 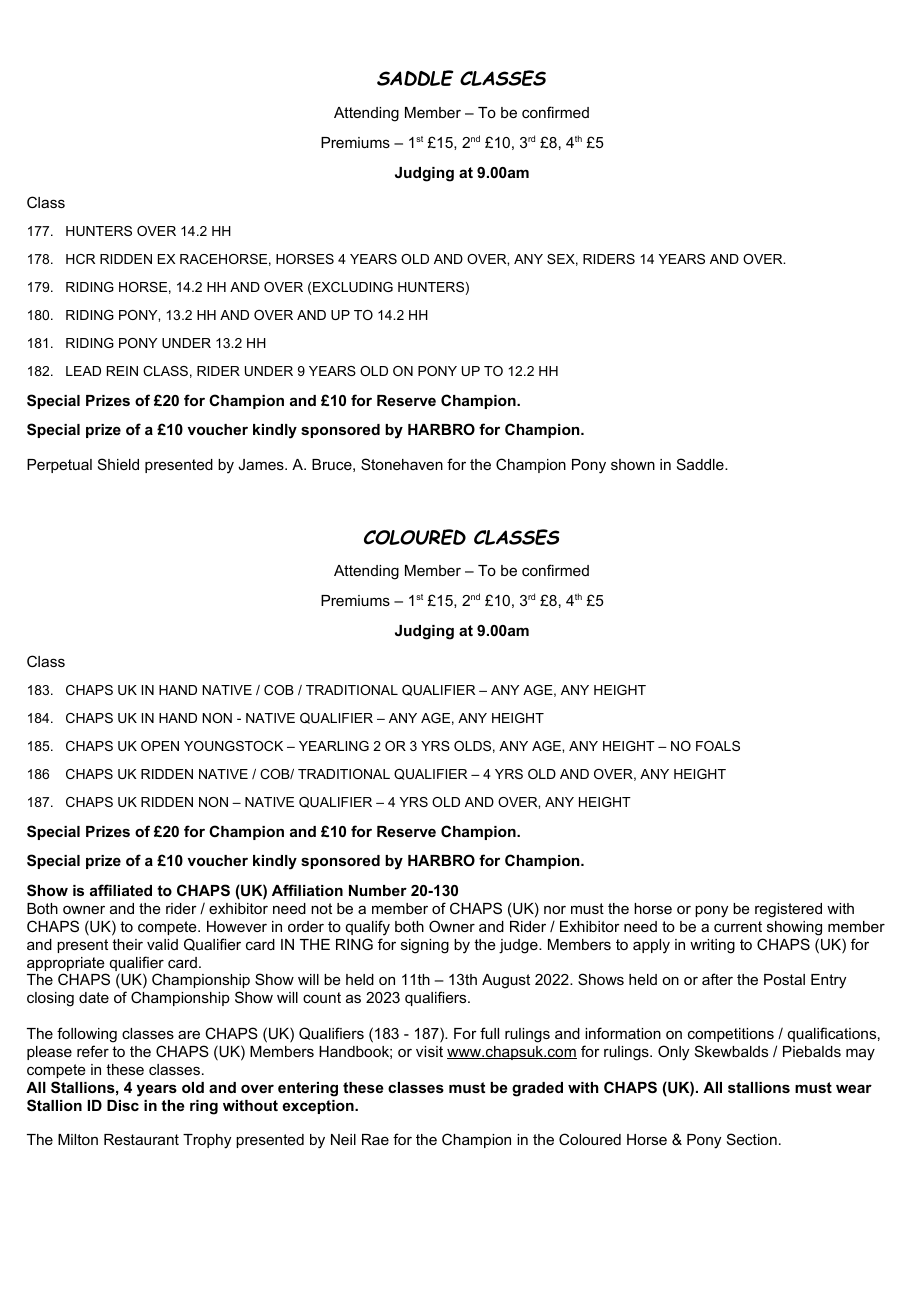 What do you see at coordinates (80, 259) in the page?
I see `HCR` at bounding box center [80, 259].
